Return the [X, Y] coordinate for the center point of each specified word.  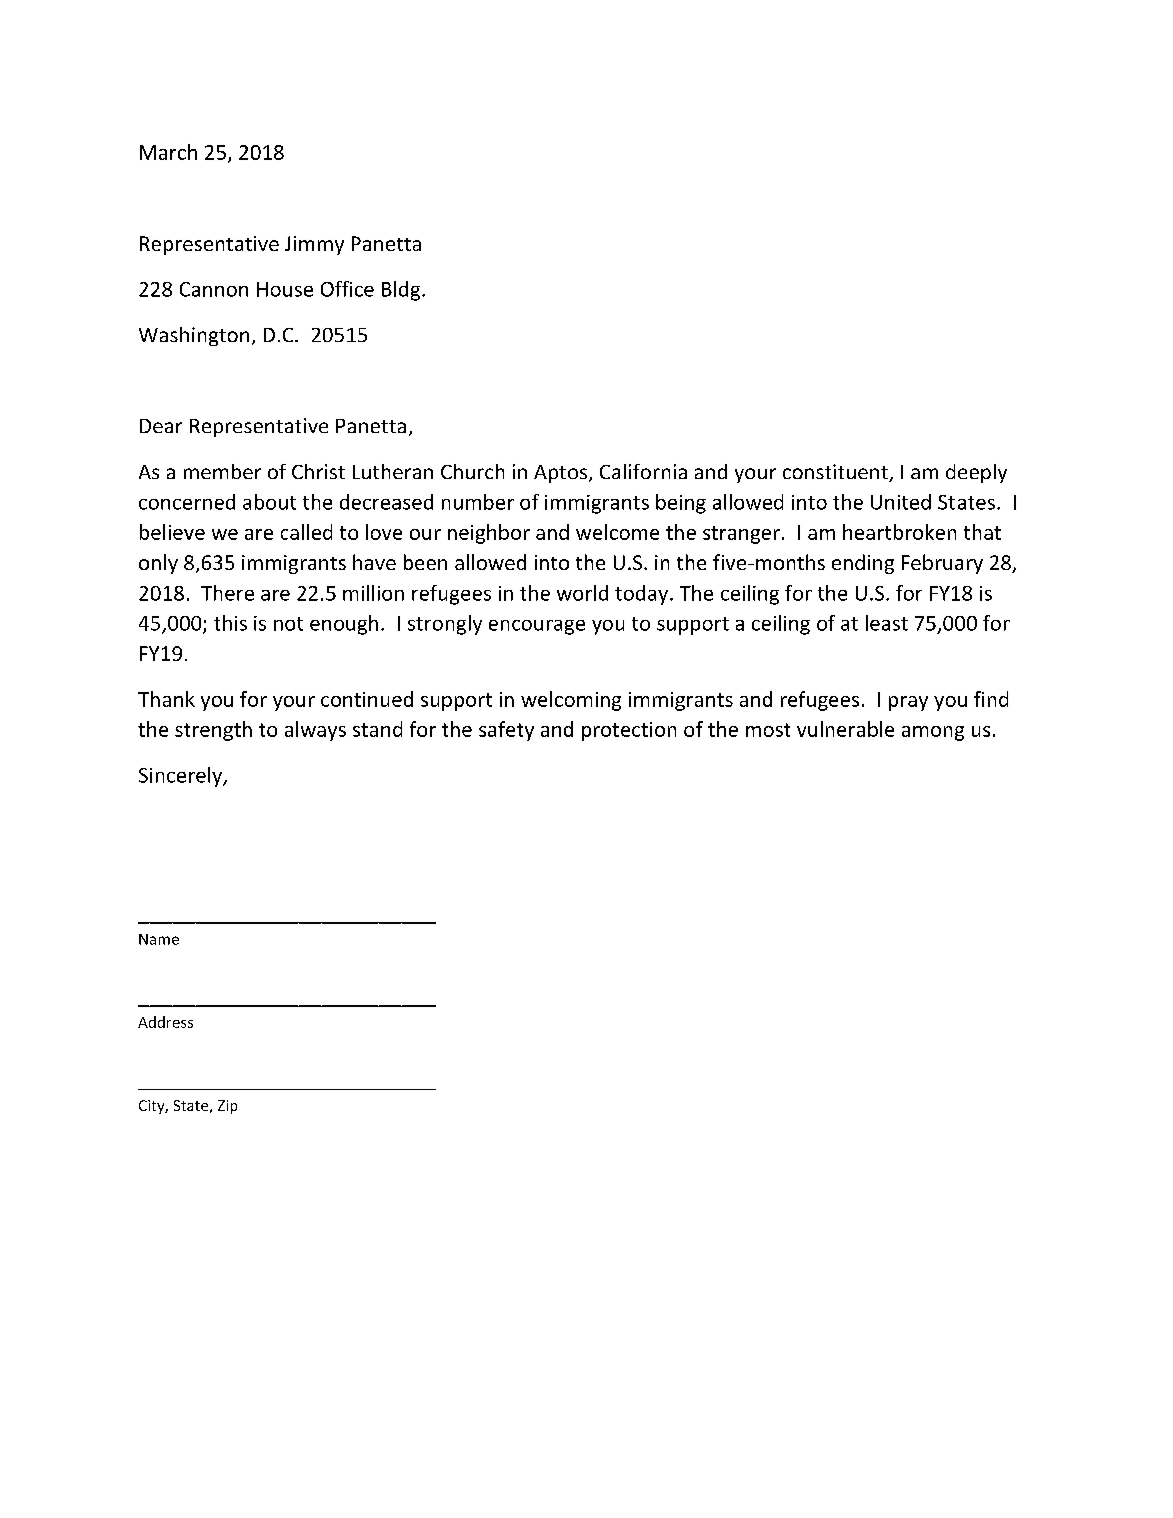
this [230, 623]
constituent [836, 473]
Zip [227, 1107]
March [168, 152]
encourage [537, 627]
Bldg [402, 291]
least [887, 623]
